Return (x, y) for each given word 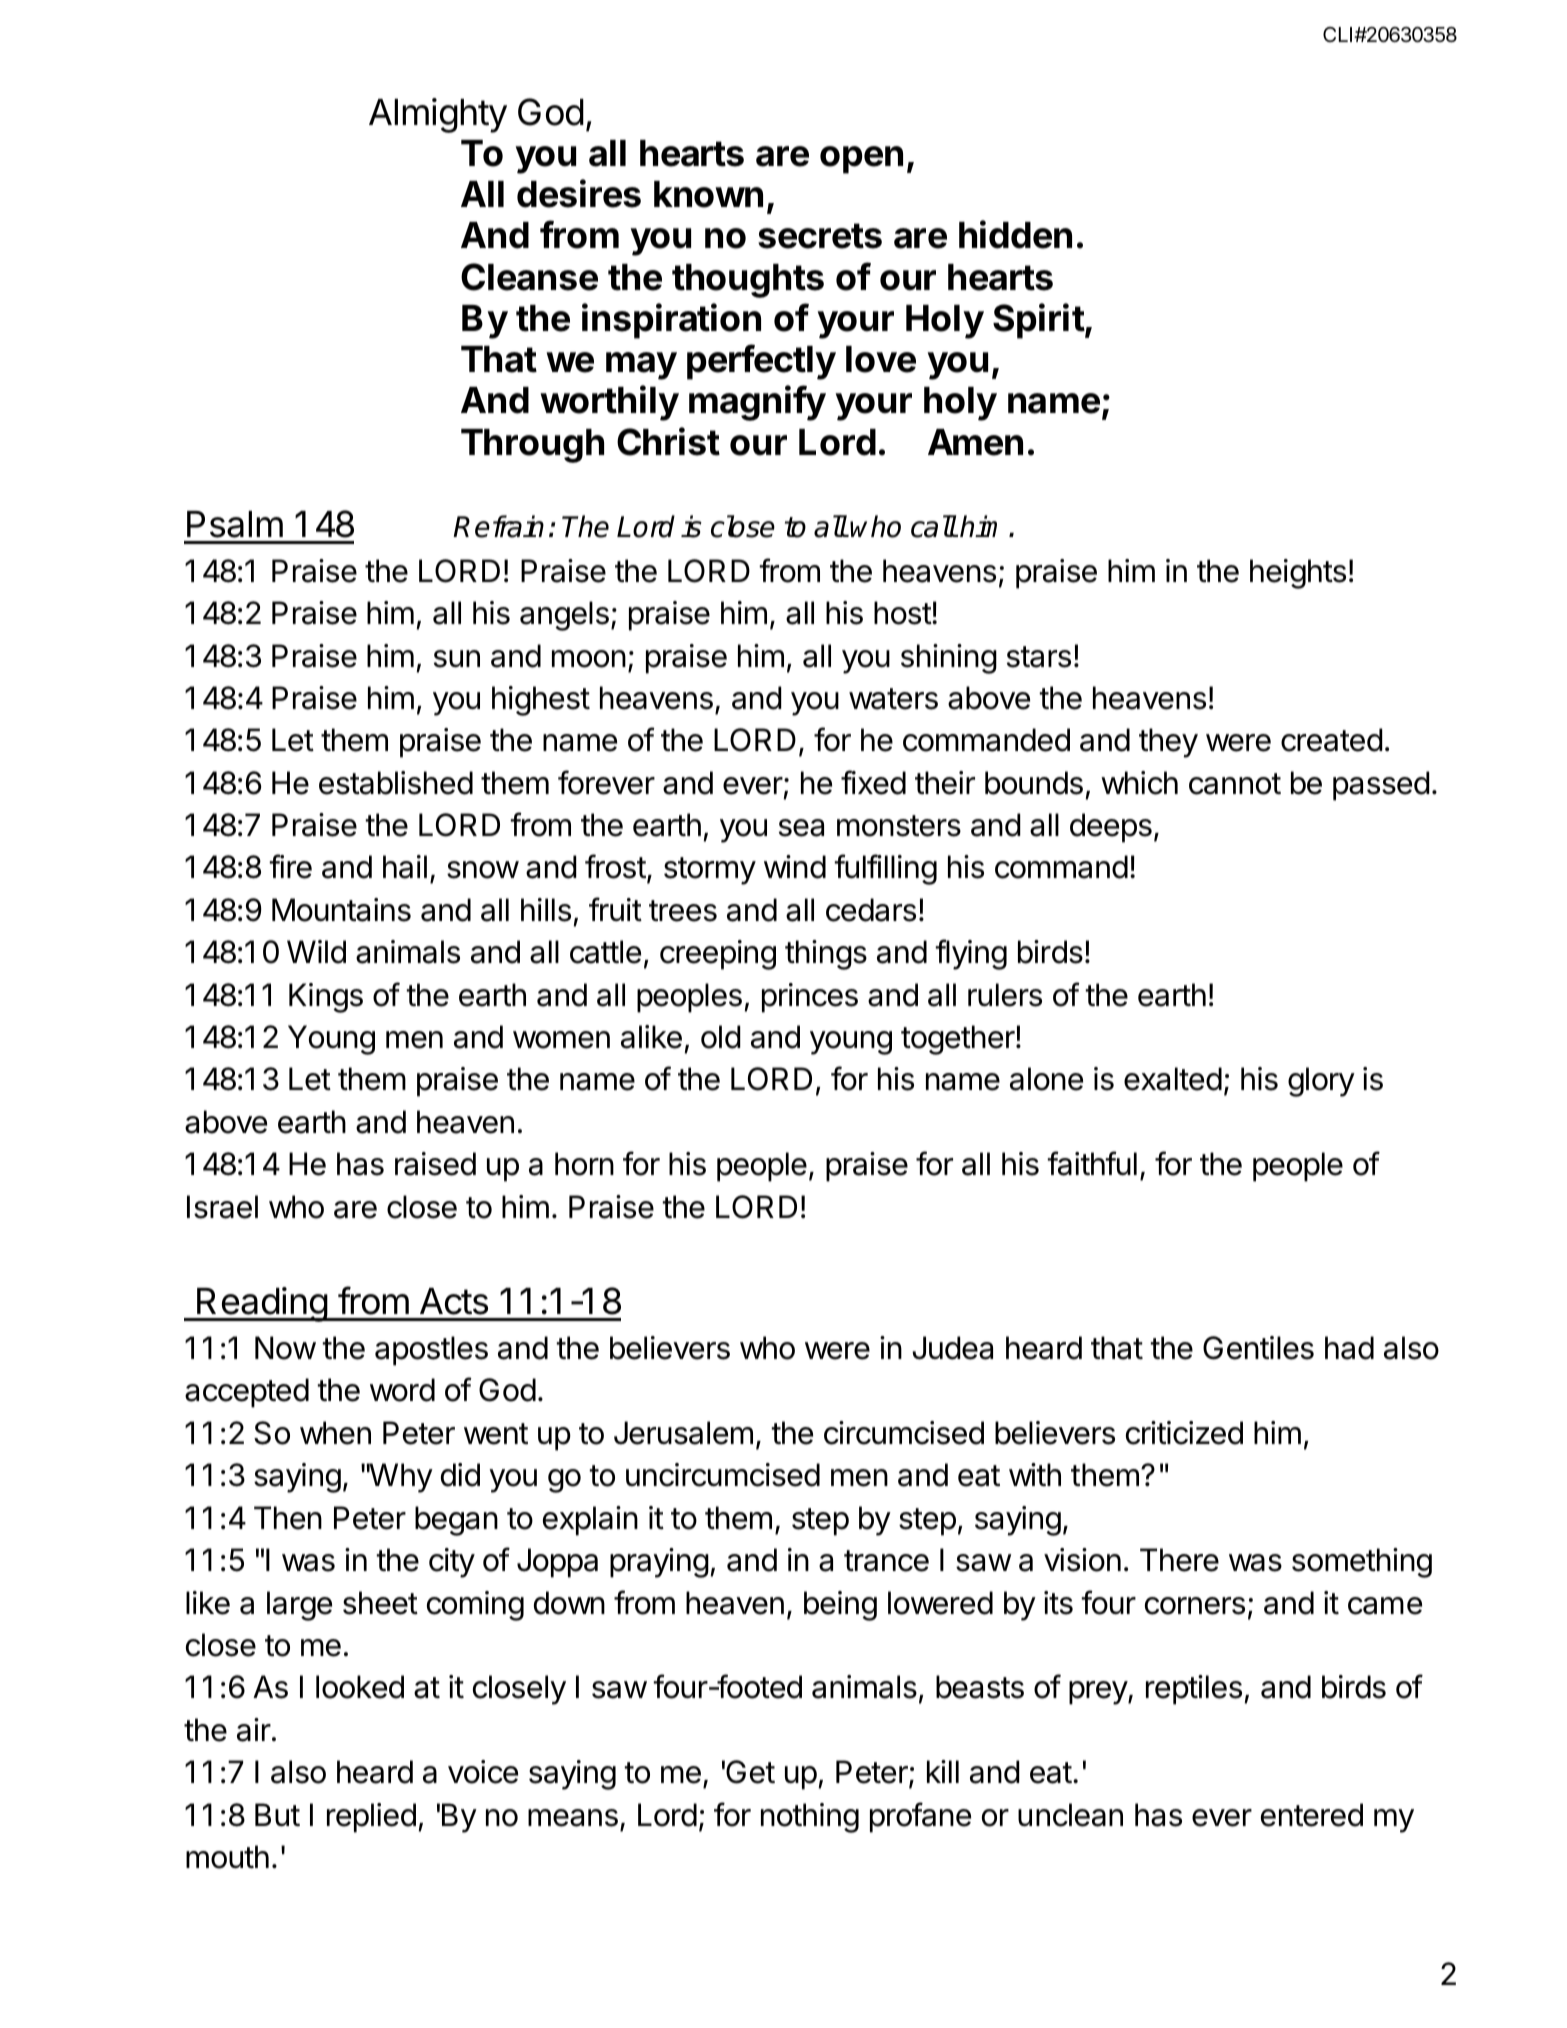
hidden (1015, 234)
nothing (810, 1818)
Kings (326, 998)
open (861, 160)
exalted (1173, 1079)
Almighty (438, 115)
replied (371, 1818)
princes (810, 998)
